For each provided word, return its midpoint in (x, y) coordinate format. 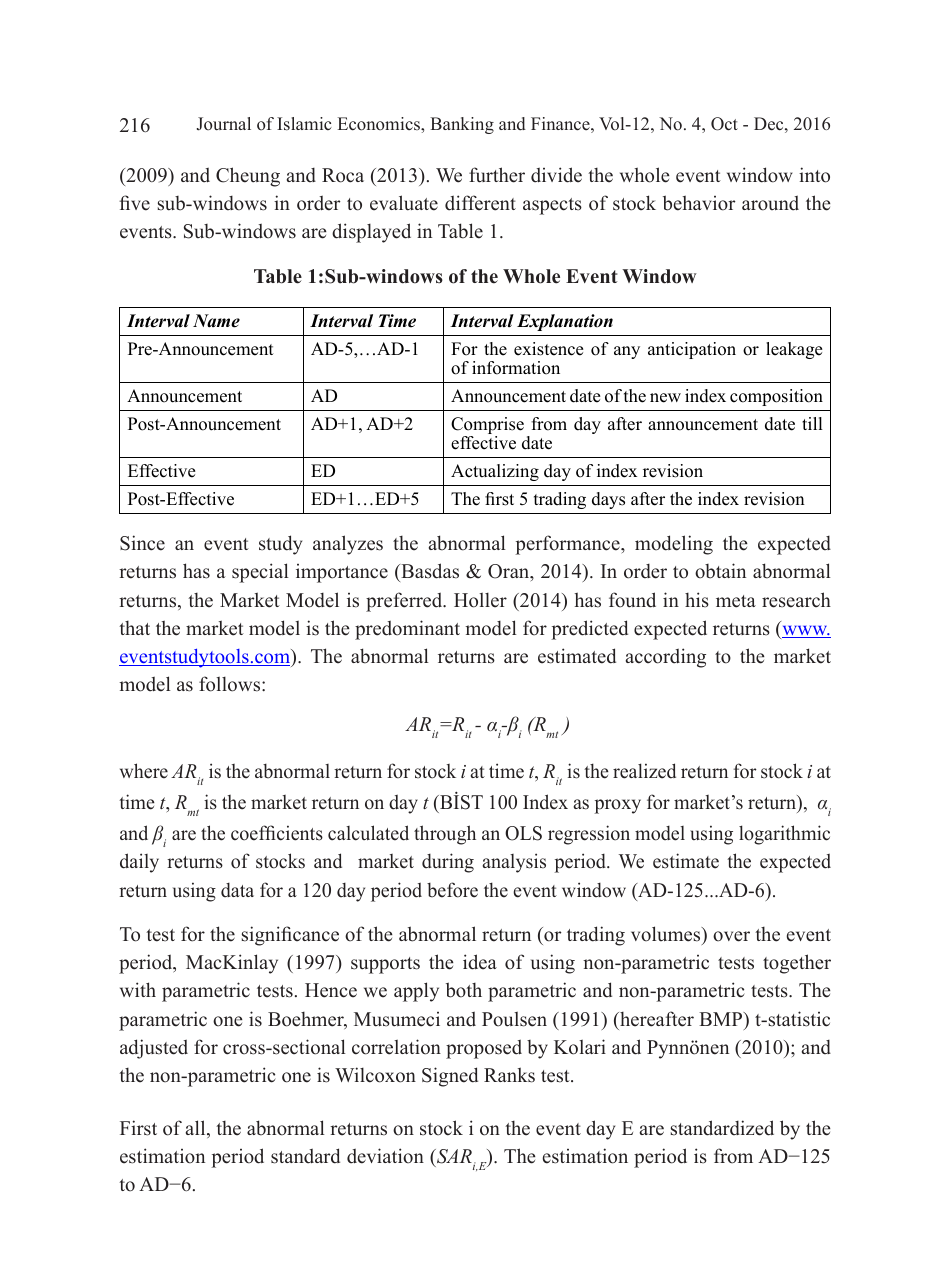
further (497, 175)
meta (736, 601)
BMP (722, 1019)
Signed (450, 1077)
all (197, 1129)
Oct (724, 124)
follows (231, 684)
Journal (224, 124)
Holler (480, 600)
